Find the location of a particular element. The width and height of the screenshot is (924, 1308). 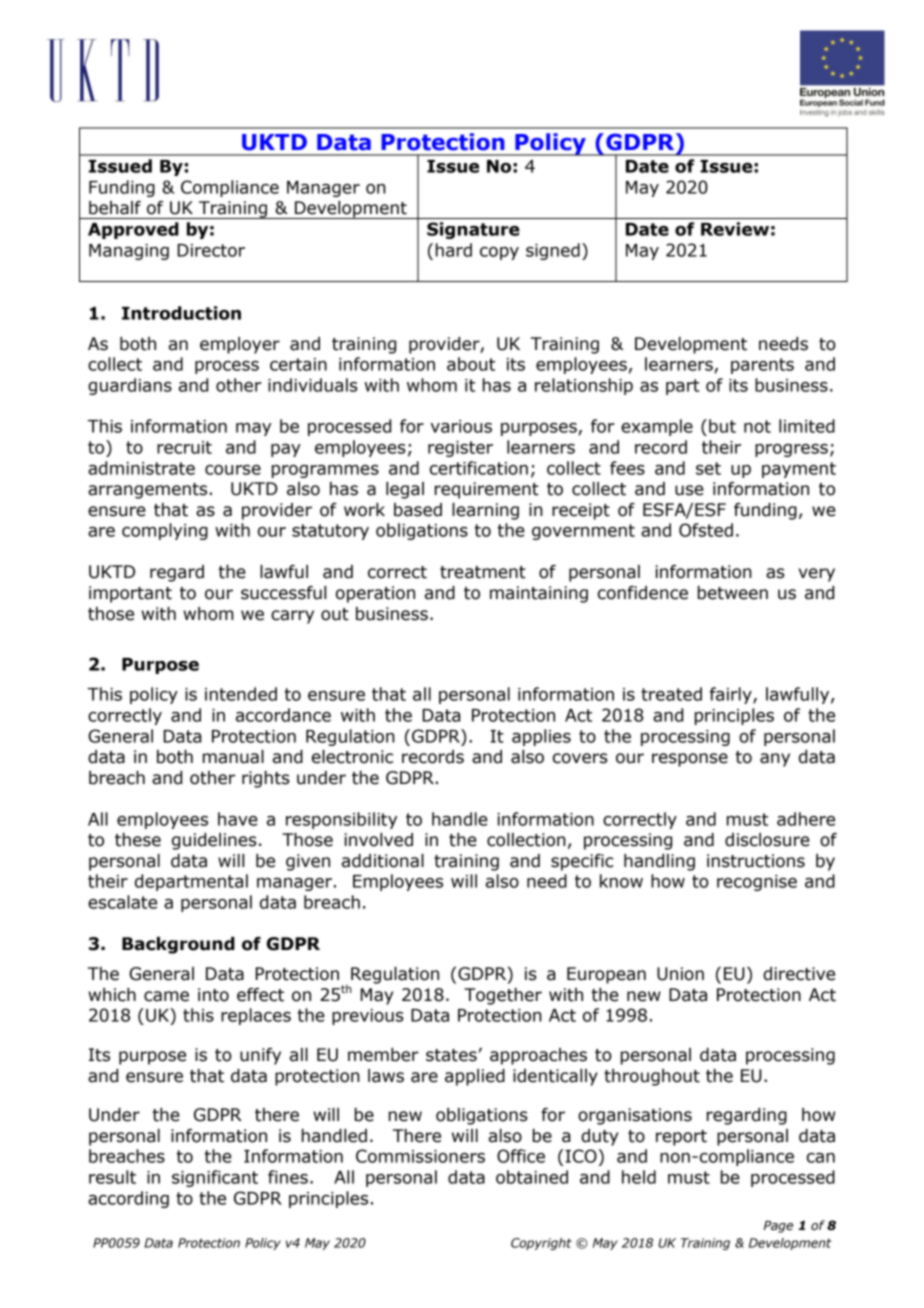

additional is located at coordinates (383, 861).
